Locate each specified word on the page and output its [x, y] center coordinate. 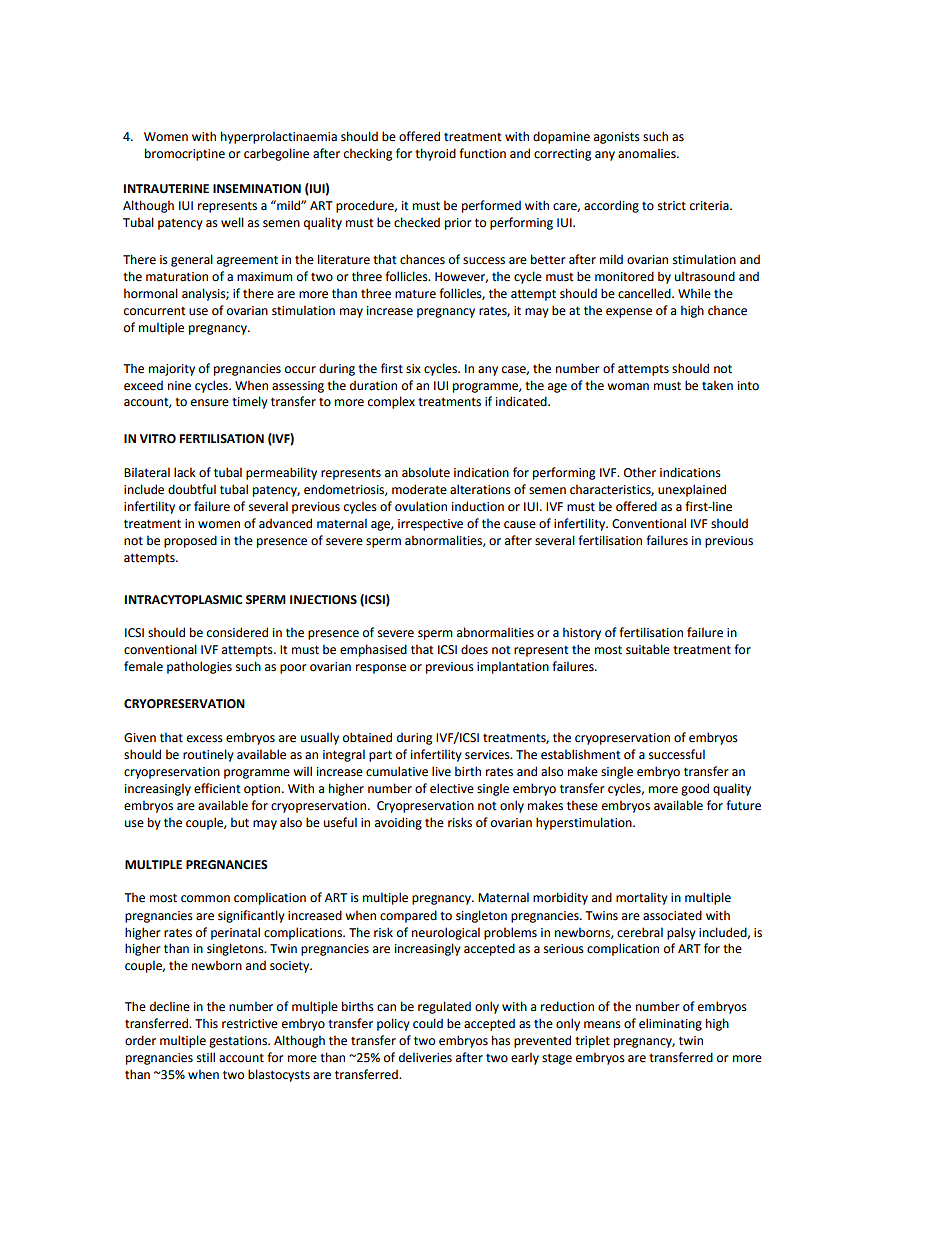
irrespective [430, 525]
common [205, 899]
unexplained [692, 490]
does [474, 649]
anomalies [648, 153]
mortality [642, 898]
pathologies [199, 667]
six [413, 369]
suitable [648, 649]
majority [172, 370]
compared [408, 916]
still [206, 1057]
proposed [190, 541]
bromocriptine [185, 154]
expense [629, 313]
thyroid [435, 154]
